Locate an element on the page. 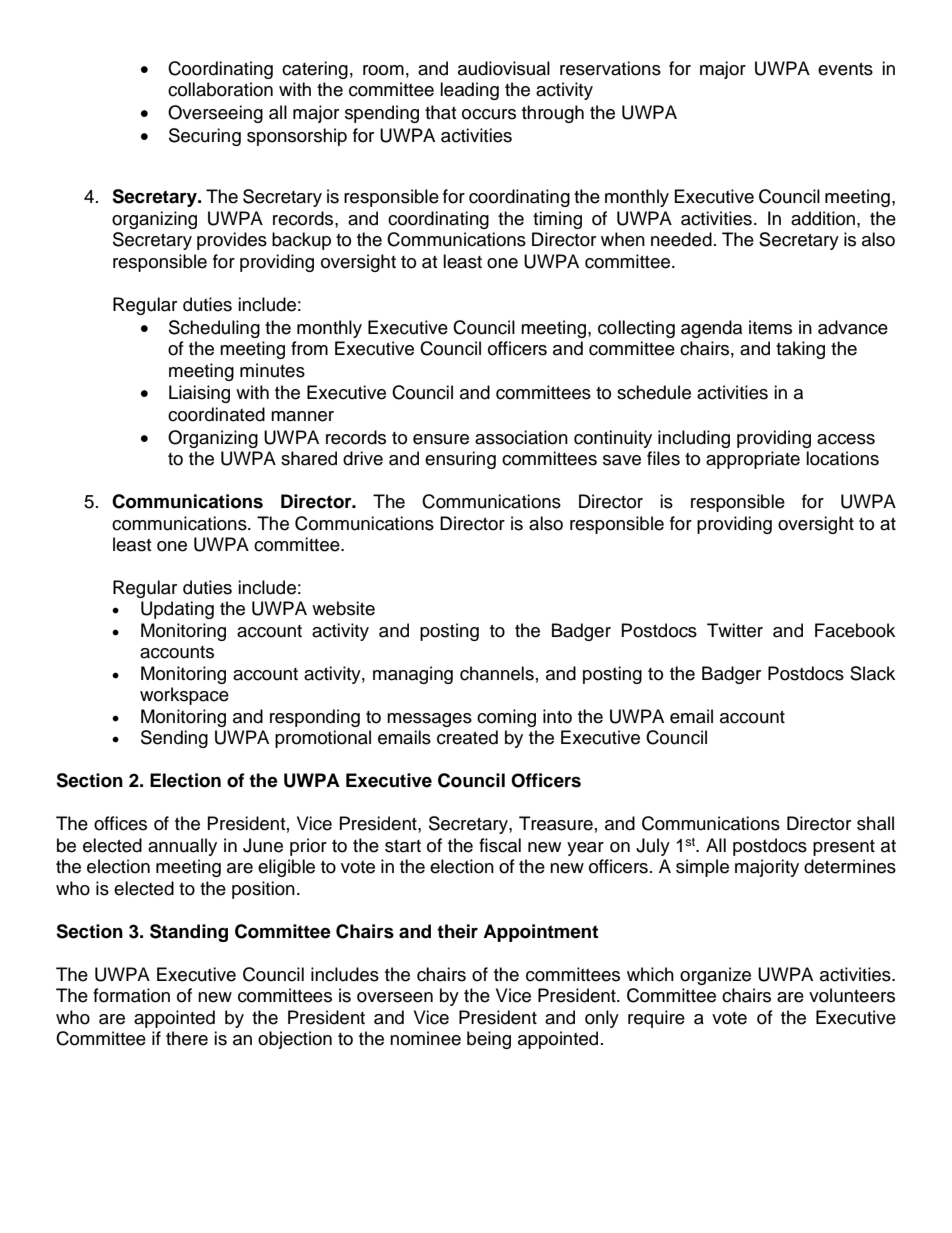  ensuring is located at coordinates (460, 460).
